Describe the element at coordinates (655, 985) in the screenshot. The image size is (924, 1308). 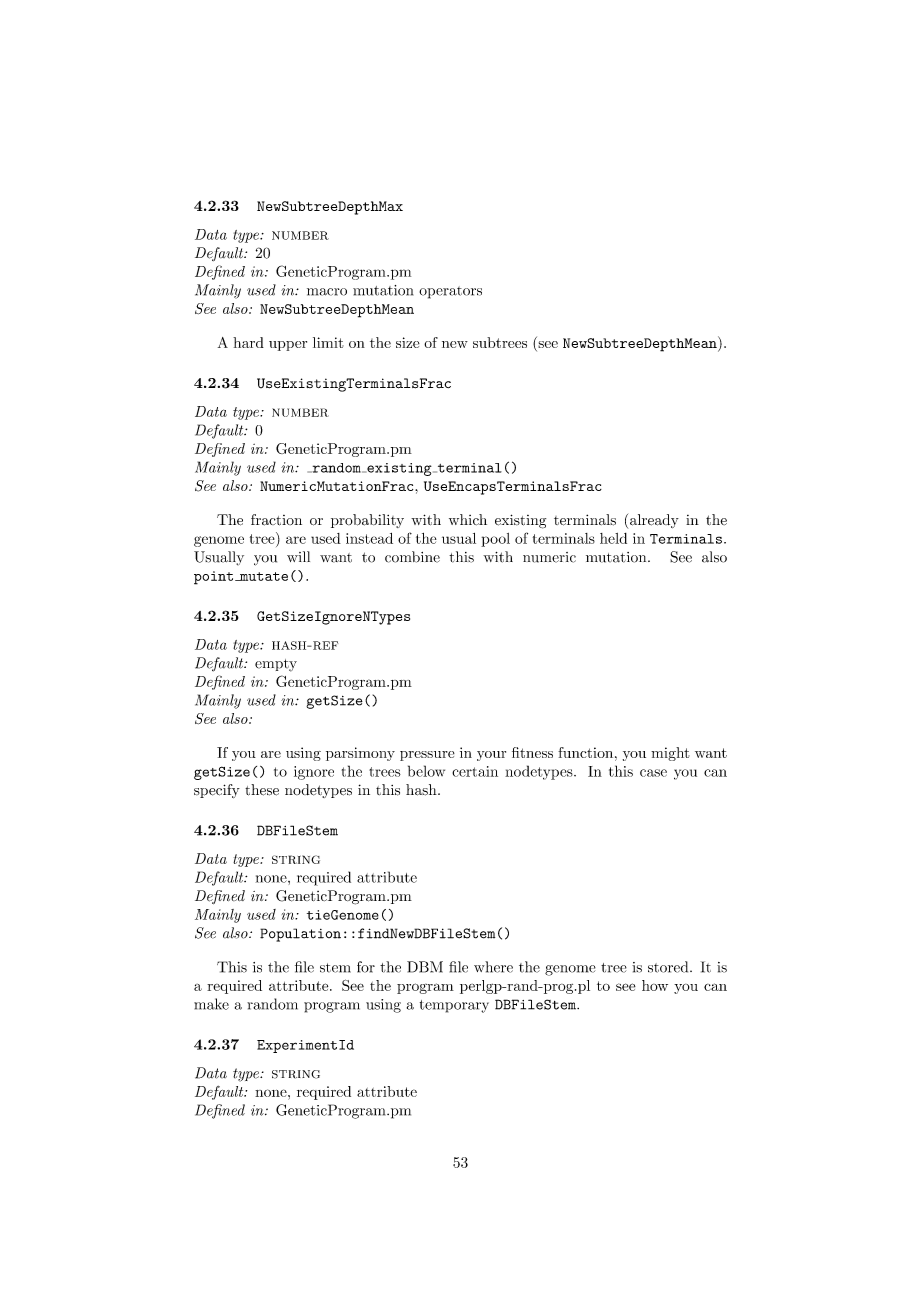
I see `how` at that location.
